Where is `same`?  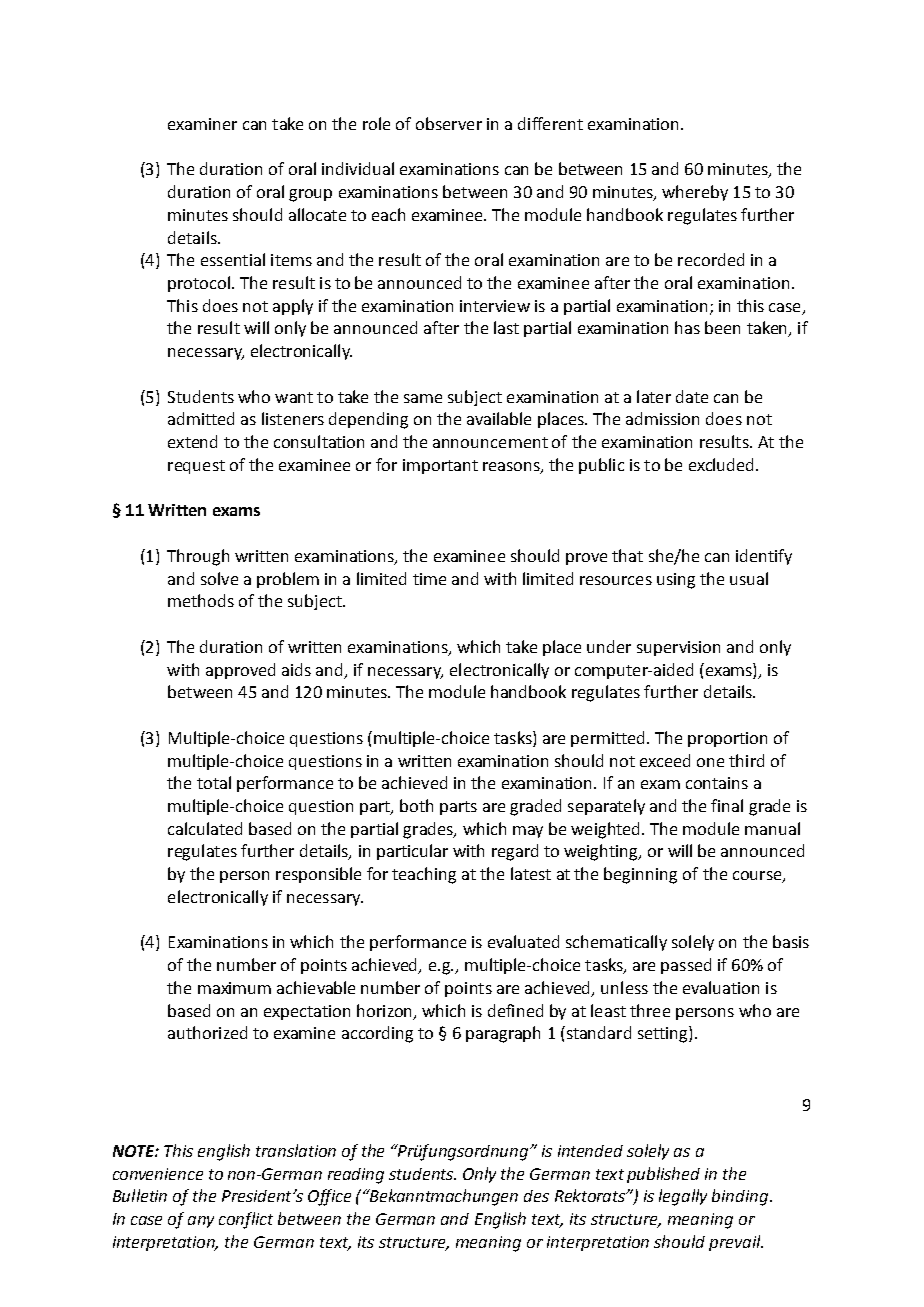
same is located at coordinates (423, 398).
